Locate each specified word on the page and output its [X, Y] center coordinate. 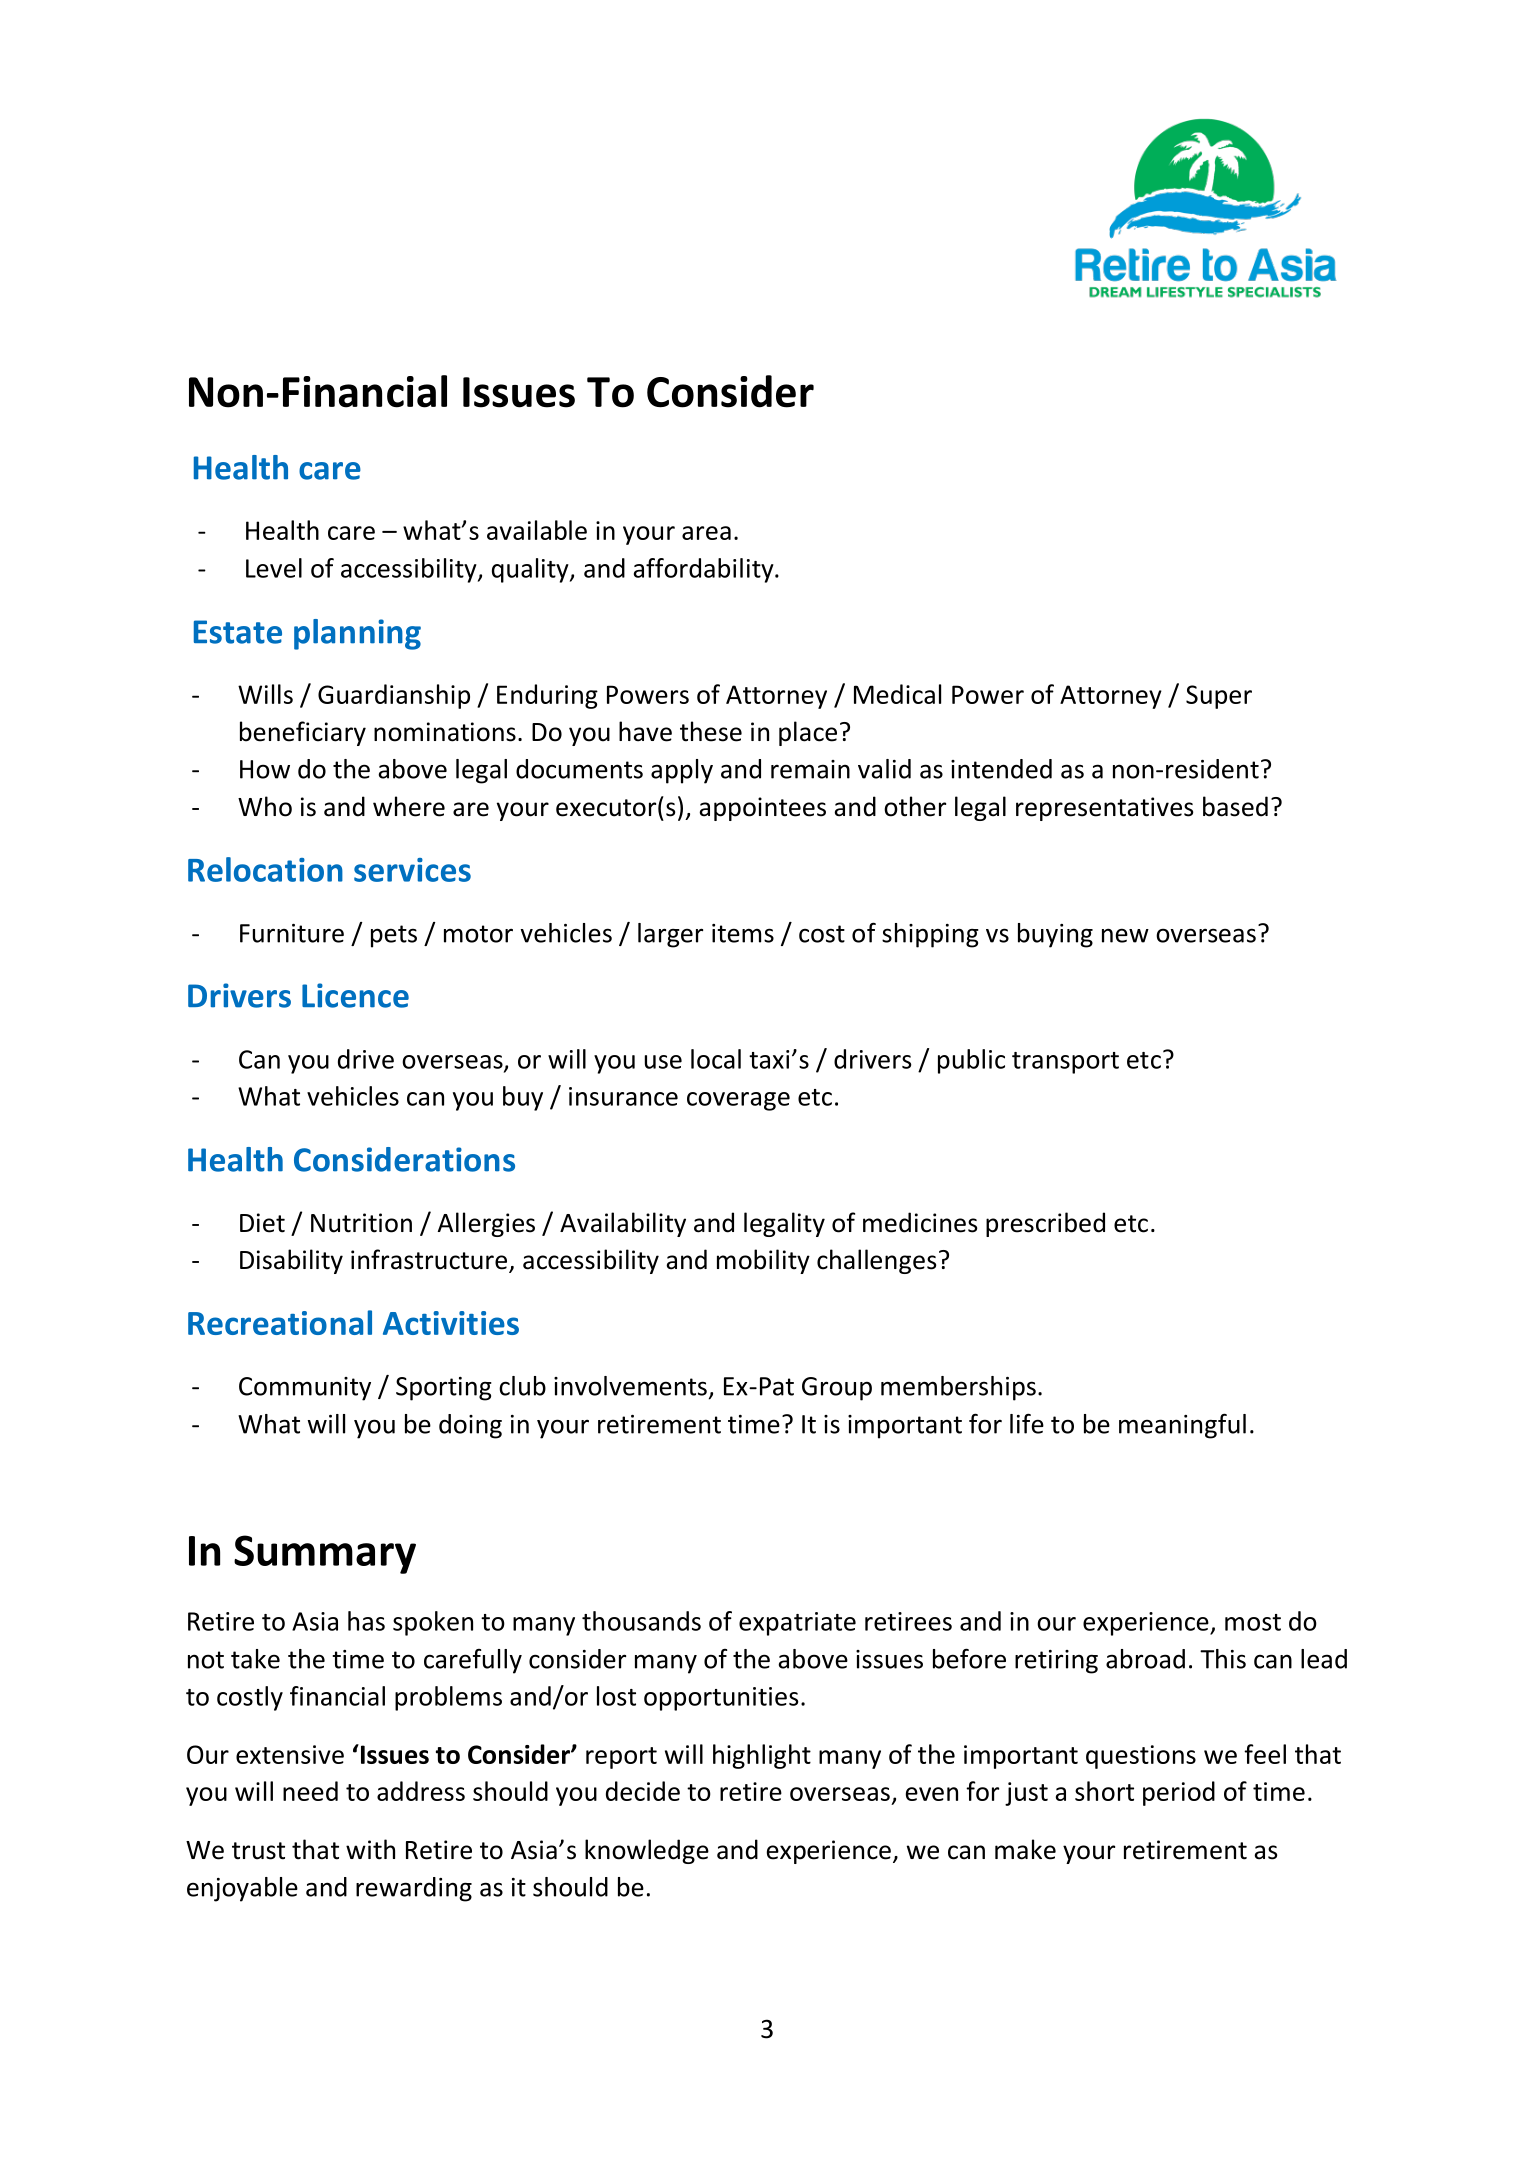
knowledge [647, 1851]
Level [274, 568]
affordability [705, 570]
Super [1219, 697]
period [1179, 1793]
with [370, 1849]
